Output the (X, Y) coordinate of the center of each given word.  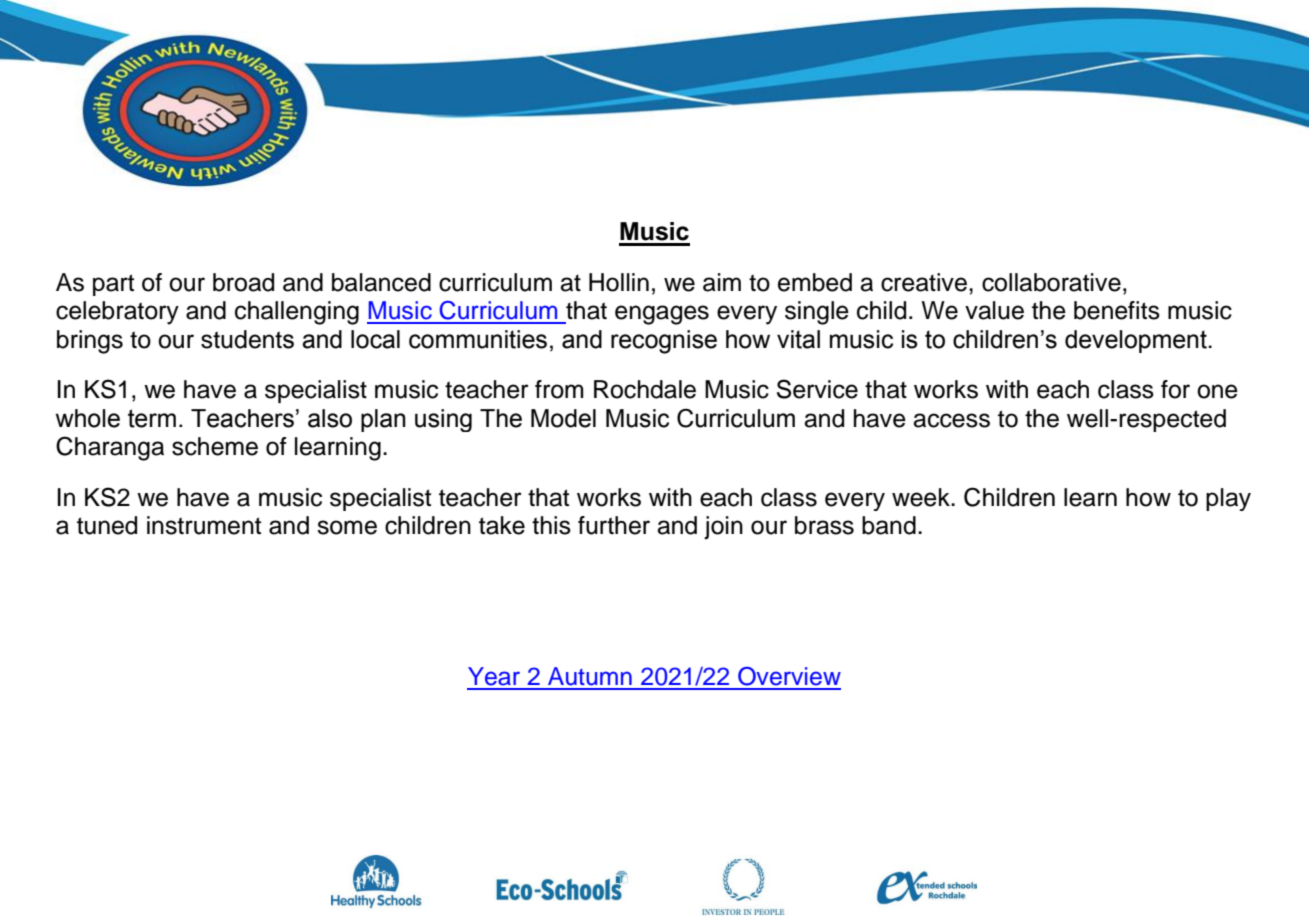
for (1175, 389)
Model (563, 418)
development (1137, 341)
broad (243, 282)
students (247, 339)
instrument (204, 525)
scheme (215, 446)
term (152, 418)
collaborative (1051, 282)
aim (722, 282)
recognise (664, 342)
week (922, 497)
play (1228, 499)
